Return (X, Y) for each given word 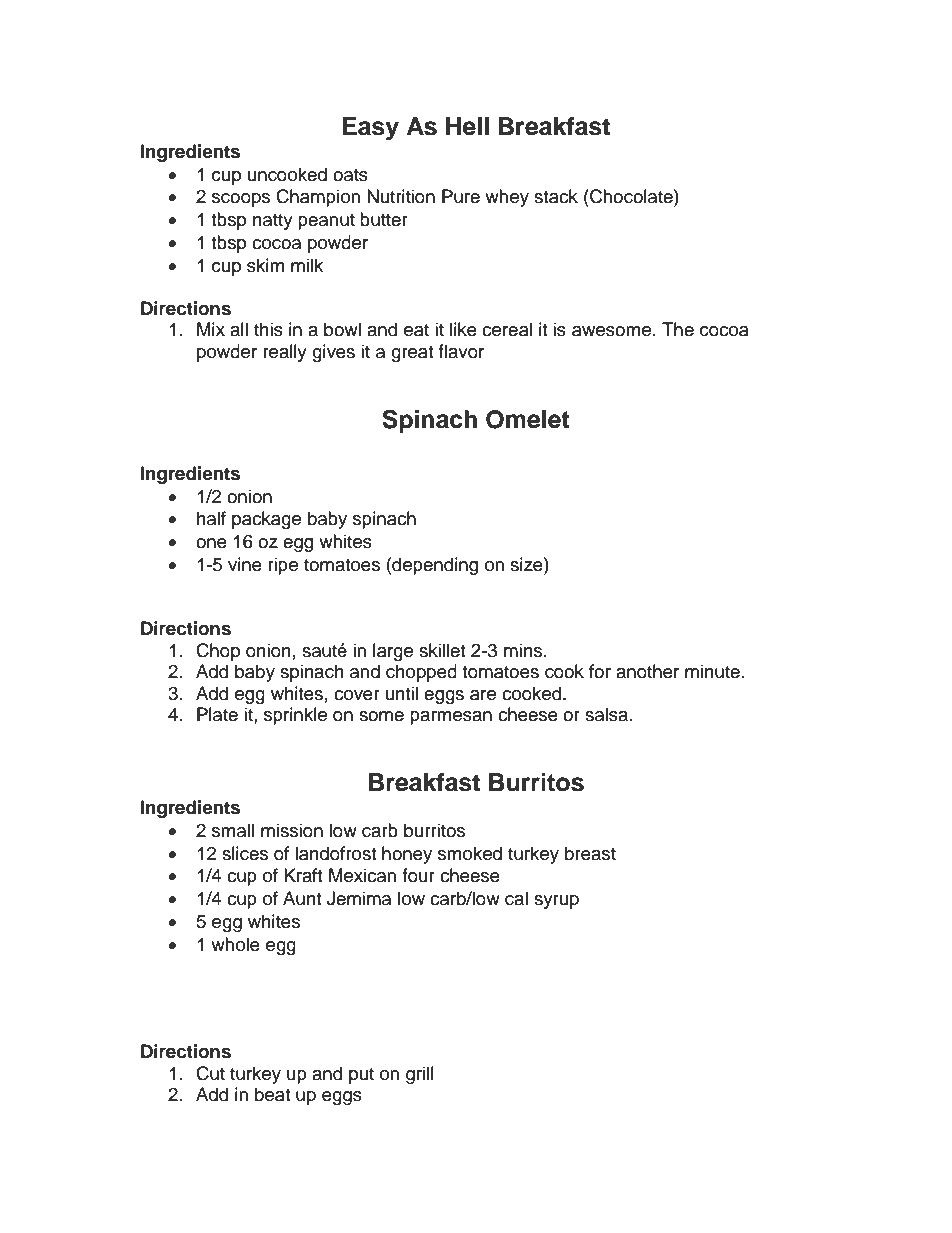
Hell (467, 126)
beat (272, 1094)
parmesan (451, 718)
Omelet (528, 419)
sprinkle (295, 716)
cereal (507, 329)
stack (556, 196)
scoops (241, 200)
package (266, 520)
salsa (608, 714)
